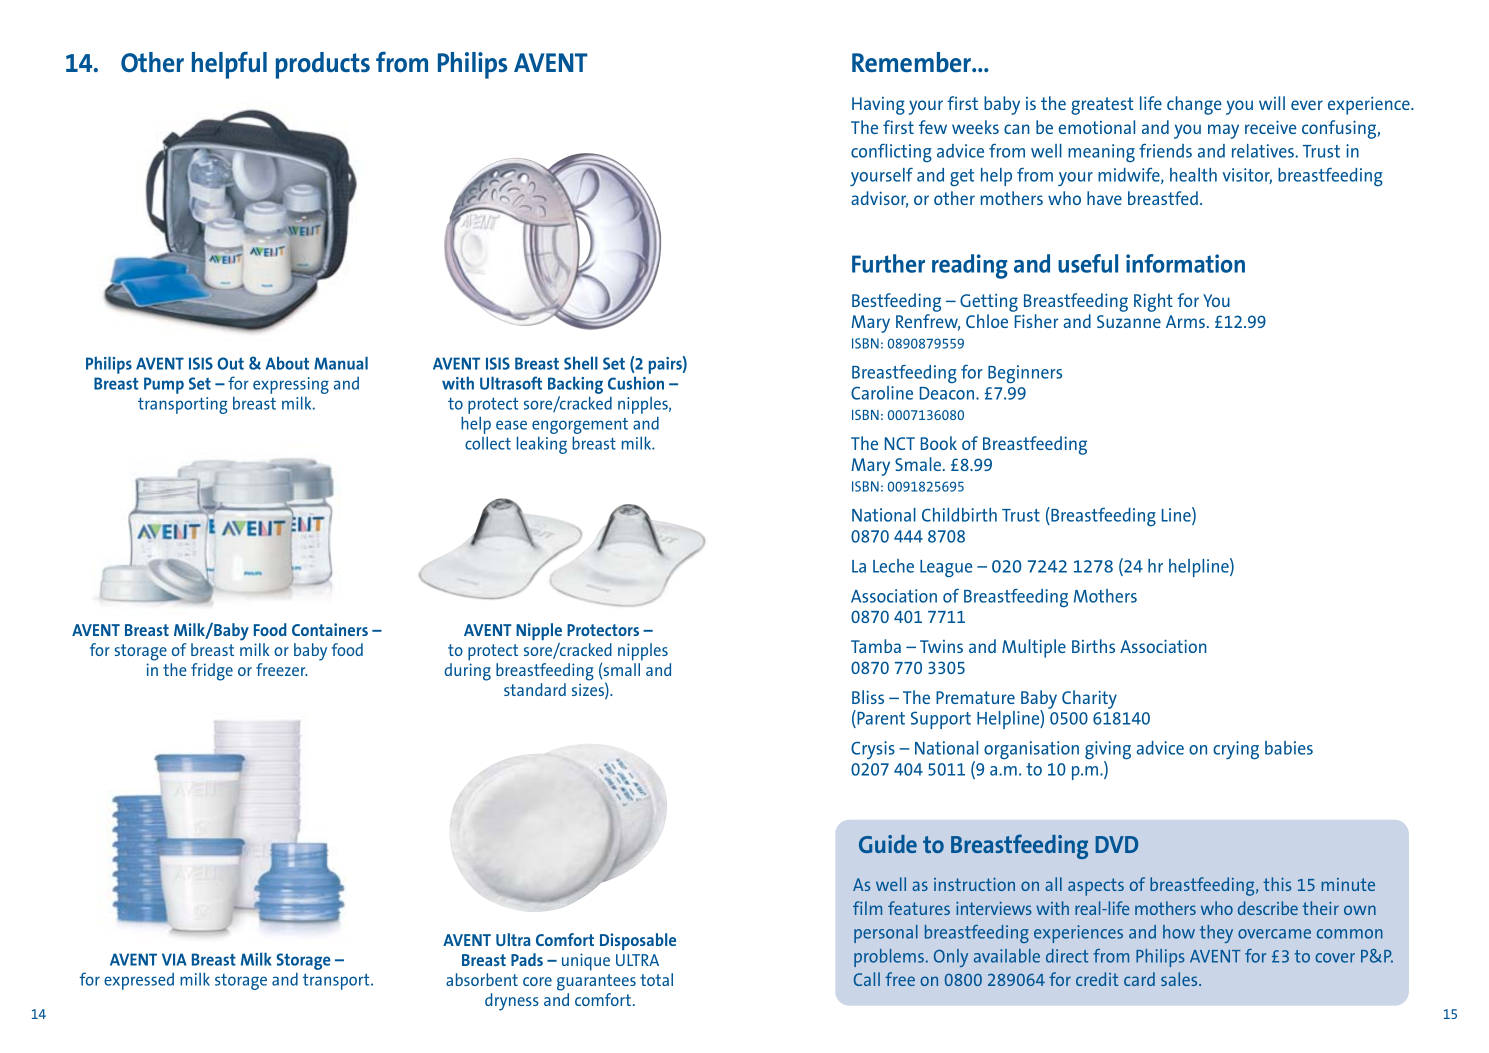  I want to click on VIA, so click(174, 959).
